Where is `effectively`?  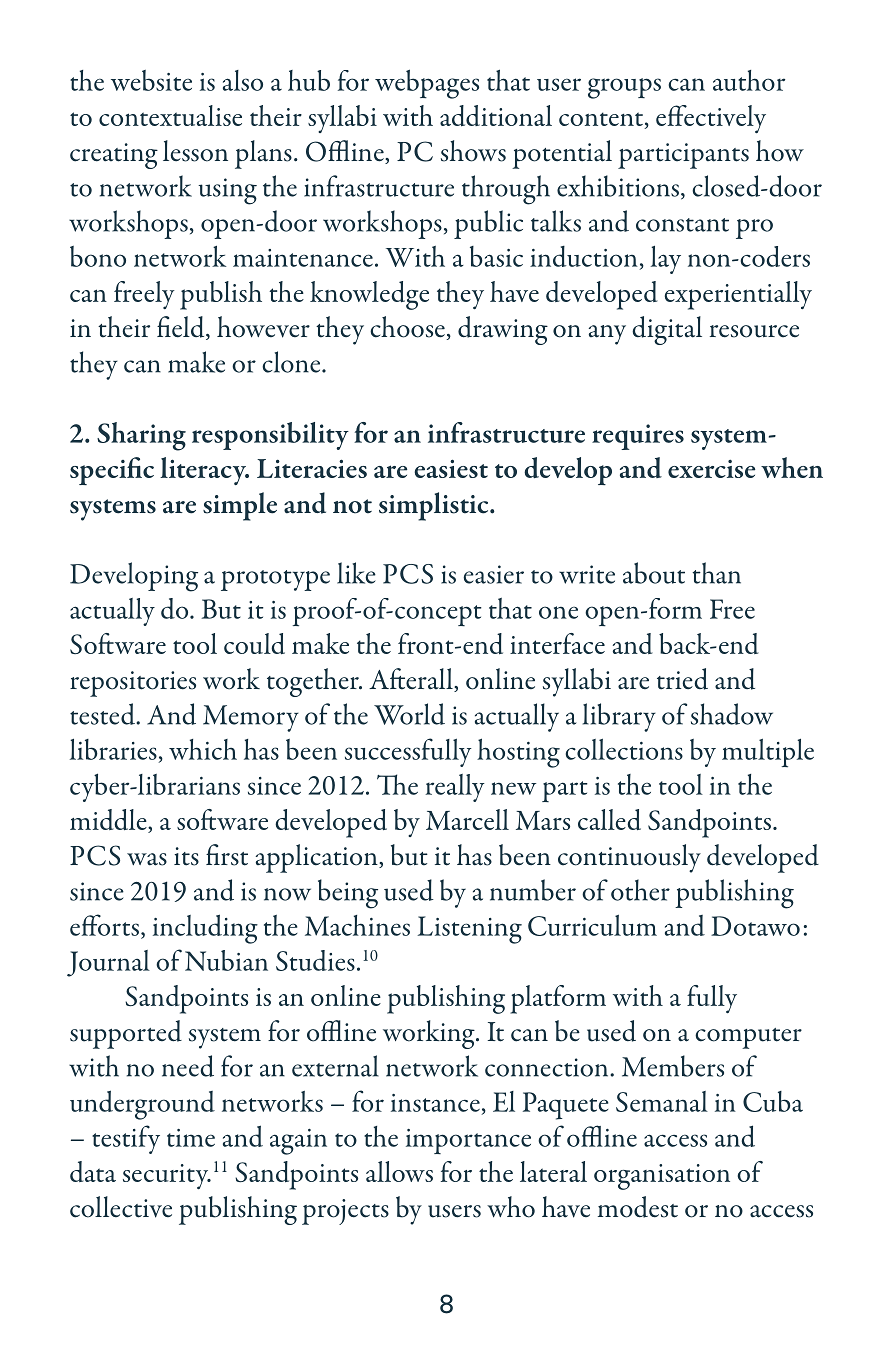 effectively is located at coordinates (711, 119).
